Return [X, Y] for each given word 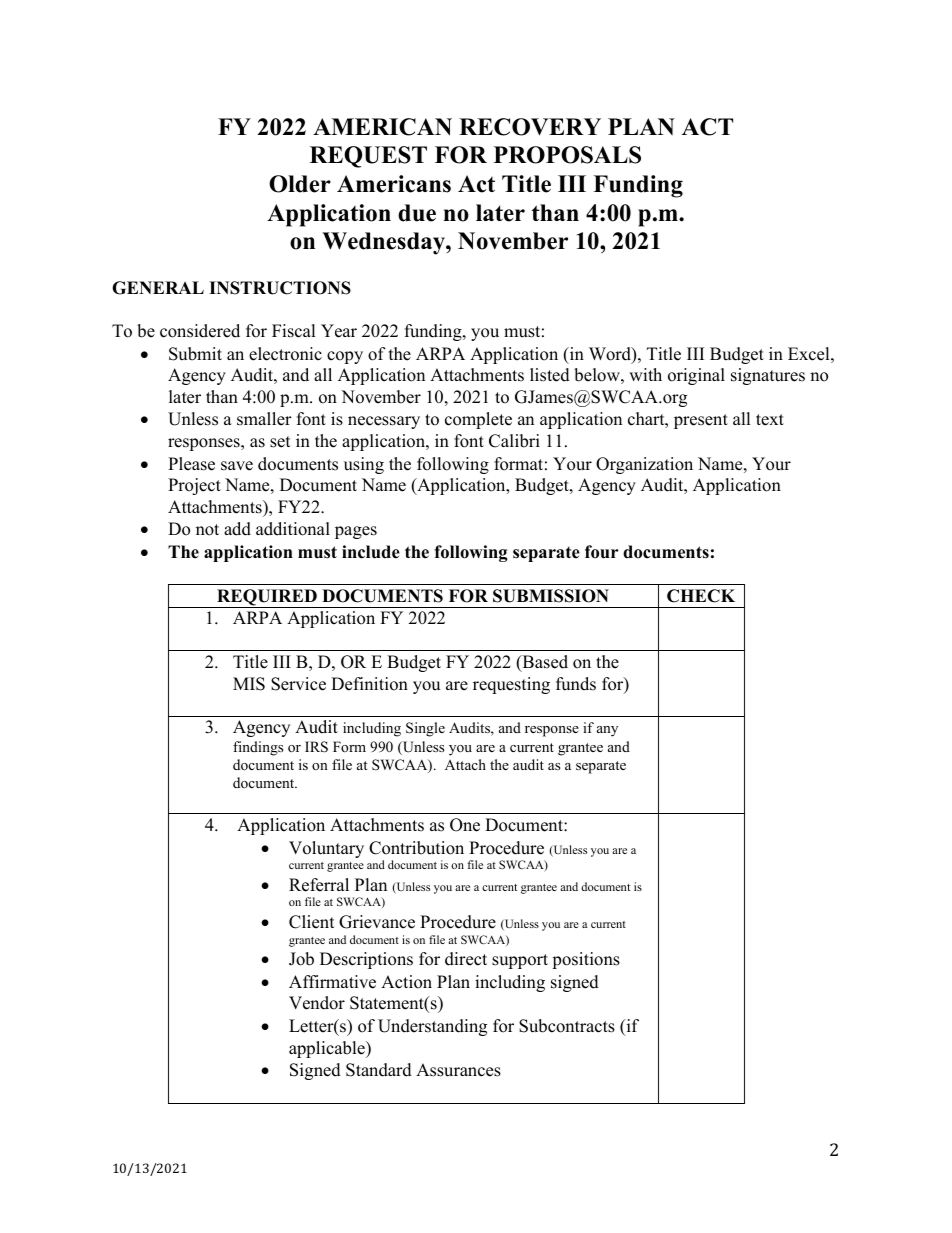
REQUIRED [267, 598]
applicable [328, 1049]
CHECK [701, 596]
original [696, 376]
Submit [195, 354]
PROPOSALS [567, 155]
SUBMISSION [551, 596]
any [607, 731]
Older [300, 184]
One [465, 825]
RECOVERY [530, 127]
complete [478, 420]
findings [258, 748]
